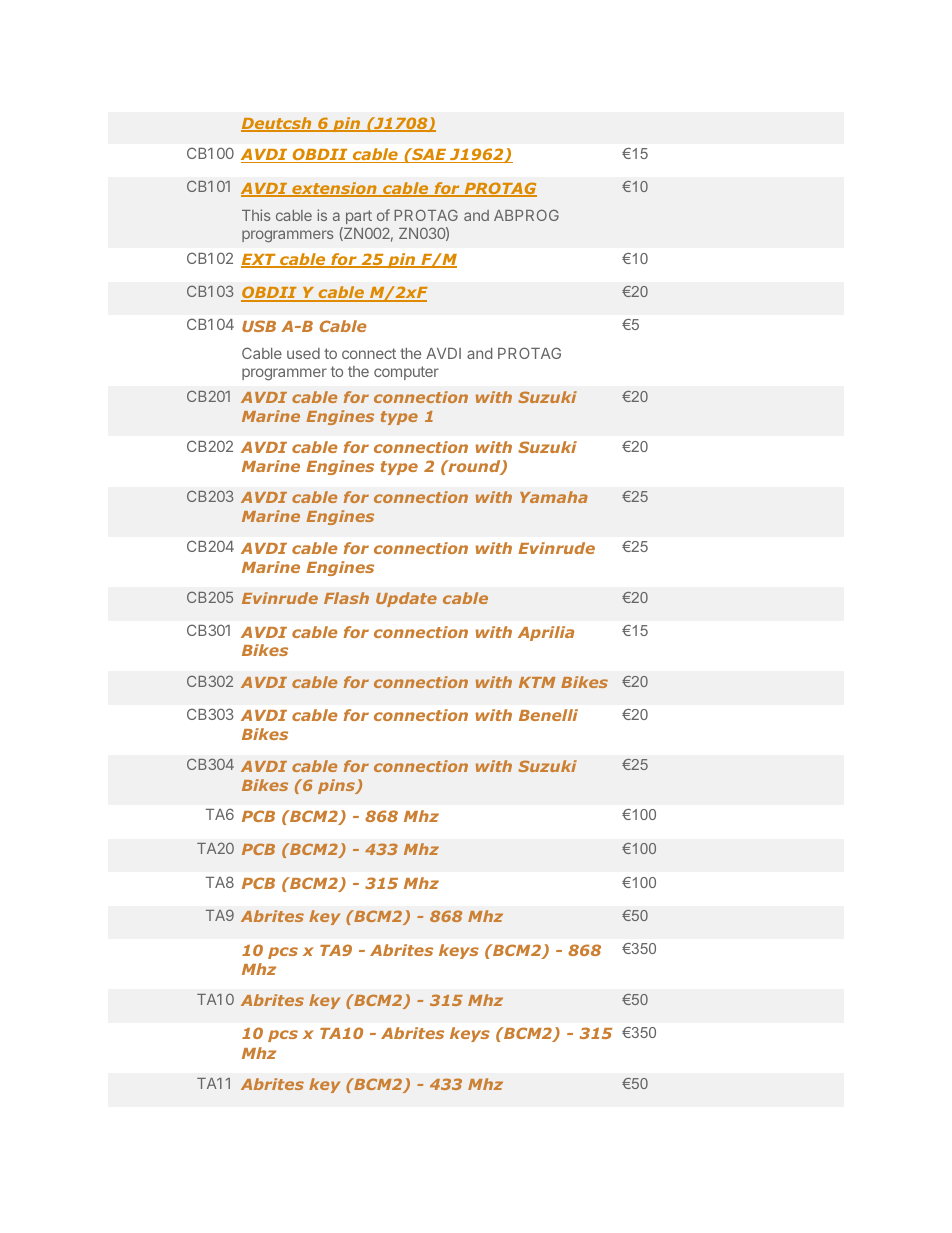 Image resolution: width=952 pixels, height=1233 pixels. What do you see at coordinates (256, 215) in the image?
I see `This` at bounding box center [256, 215].
